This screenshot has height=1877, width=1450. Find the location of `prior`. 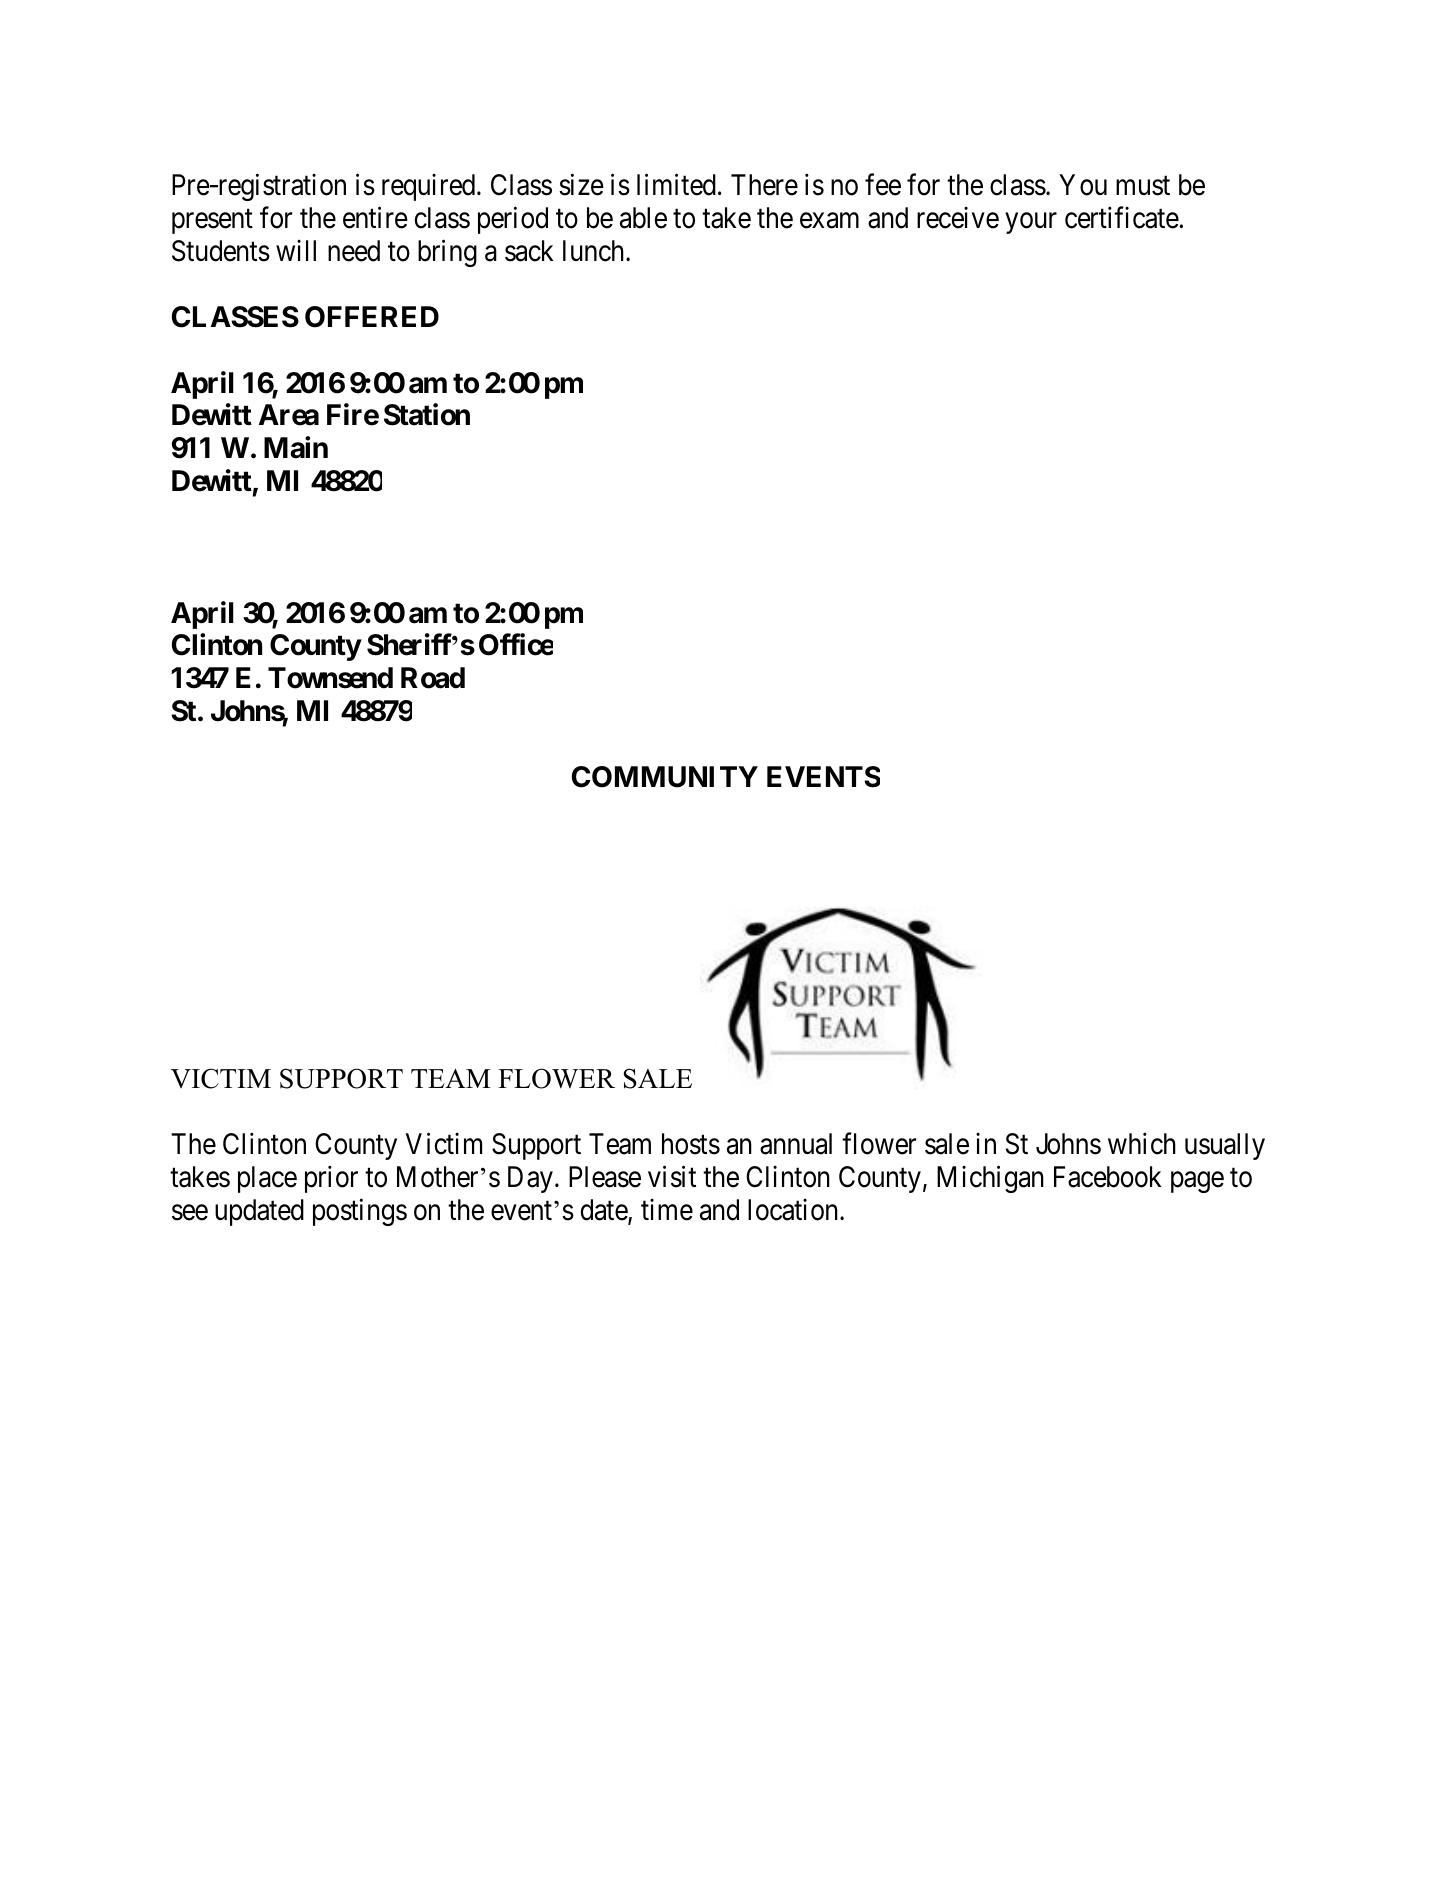

prior is located at coordinates (331, 1179).
